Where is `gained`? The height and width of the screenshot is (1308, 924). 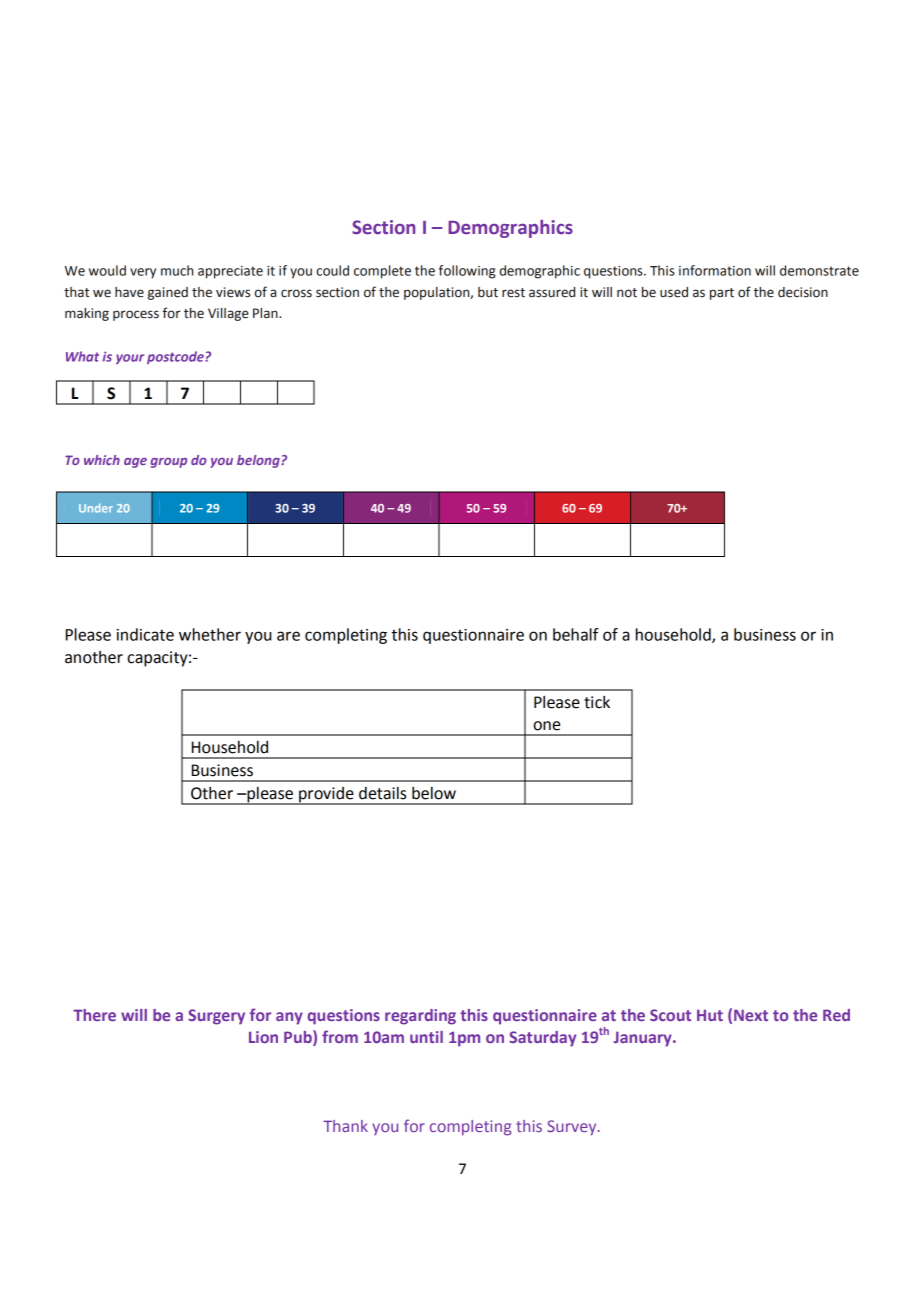 gained is located at coordinates (168, 293).
